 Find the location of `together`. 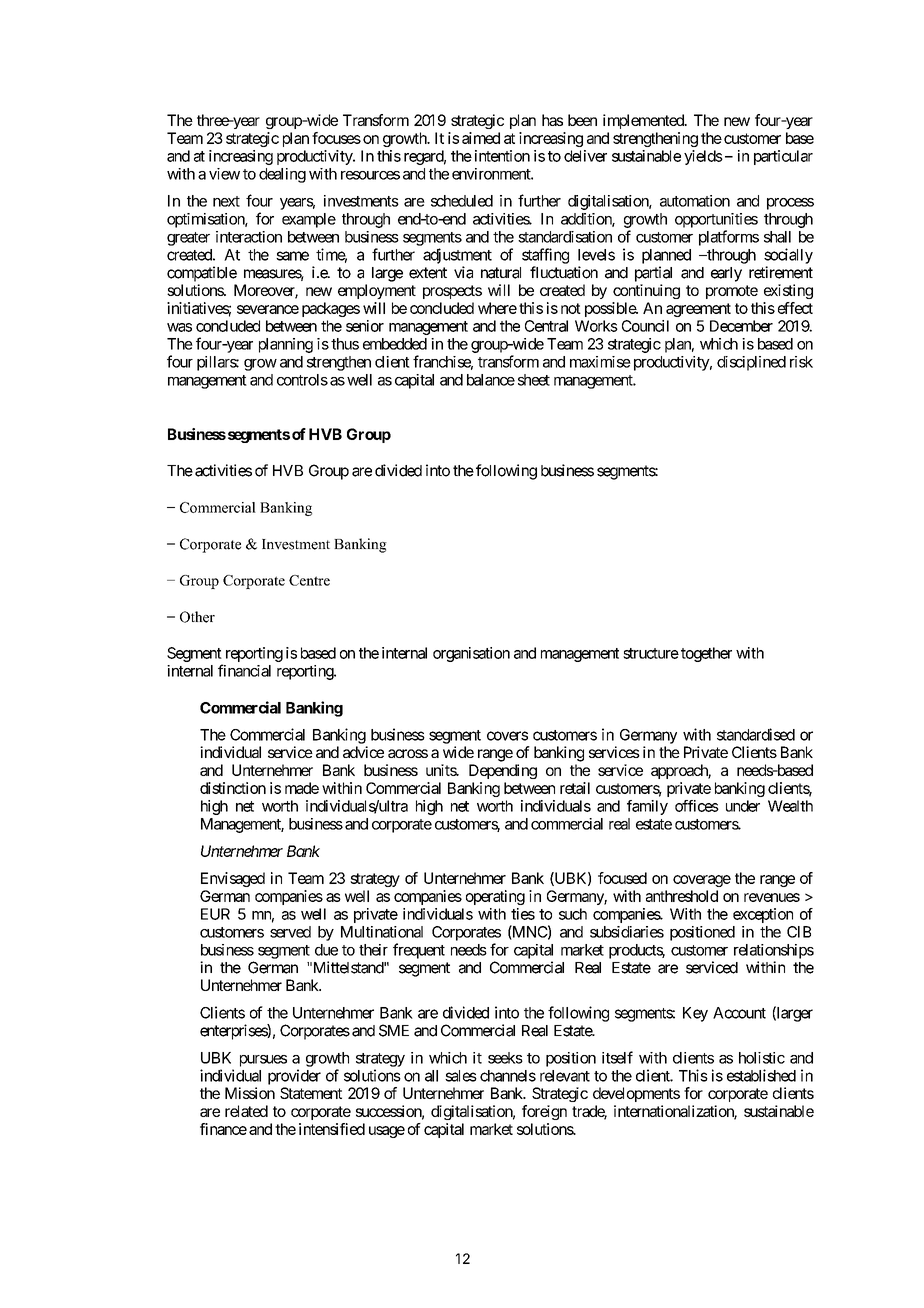

together is located at coordinates (706, 654).
